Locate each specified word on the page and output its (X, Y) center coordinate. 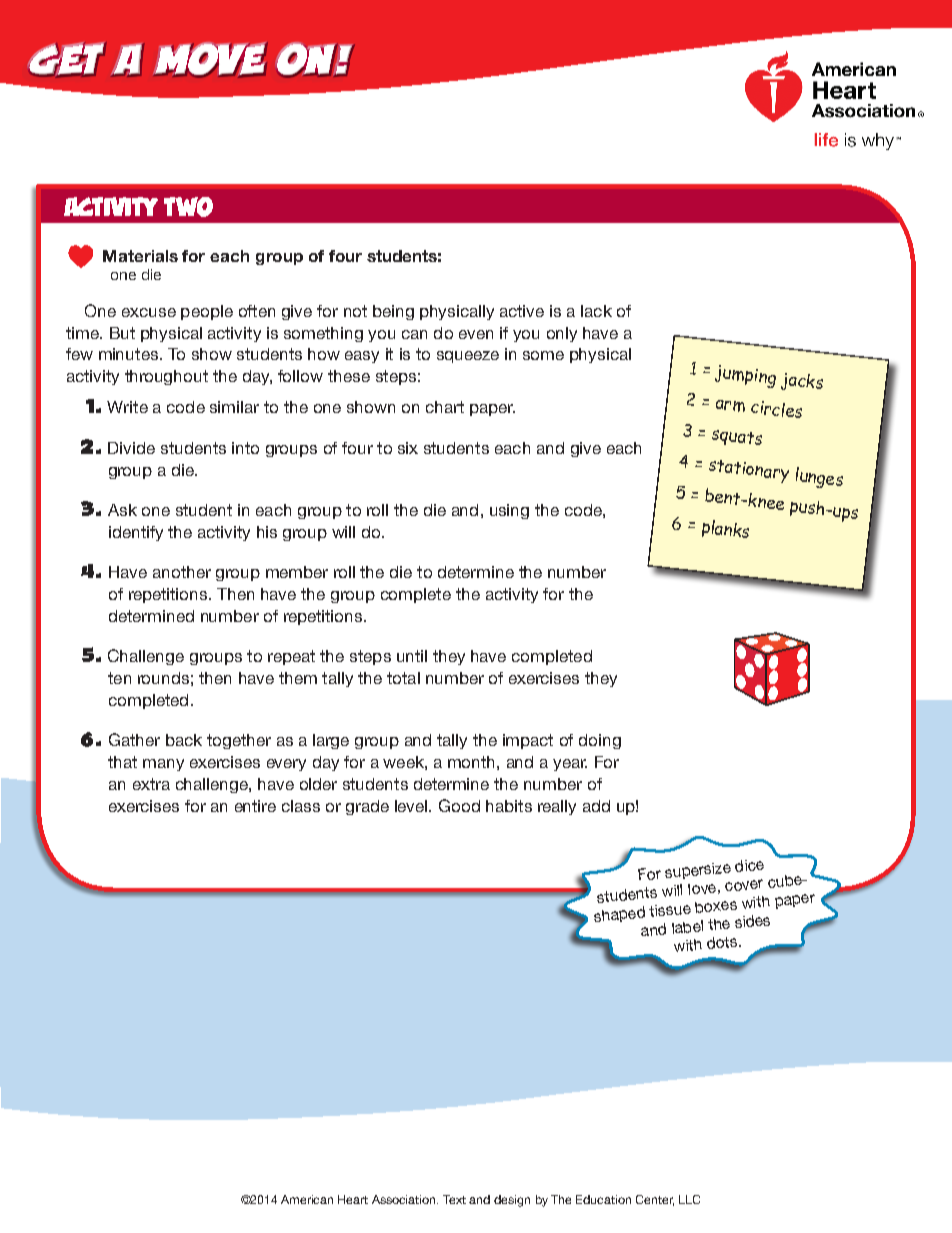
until (412, 656)
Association (405, 1199)
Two (188, 207)
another (182, 572)
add (596, 806)
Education (603, 1199)
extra (151, 784)
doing (600, 741)
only (562, 334)
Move (210, 60)
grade (367, 807)
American (307, 1199)
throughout (166, 377)
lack (596, 311)
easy (362, 357)
